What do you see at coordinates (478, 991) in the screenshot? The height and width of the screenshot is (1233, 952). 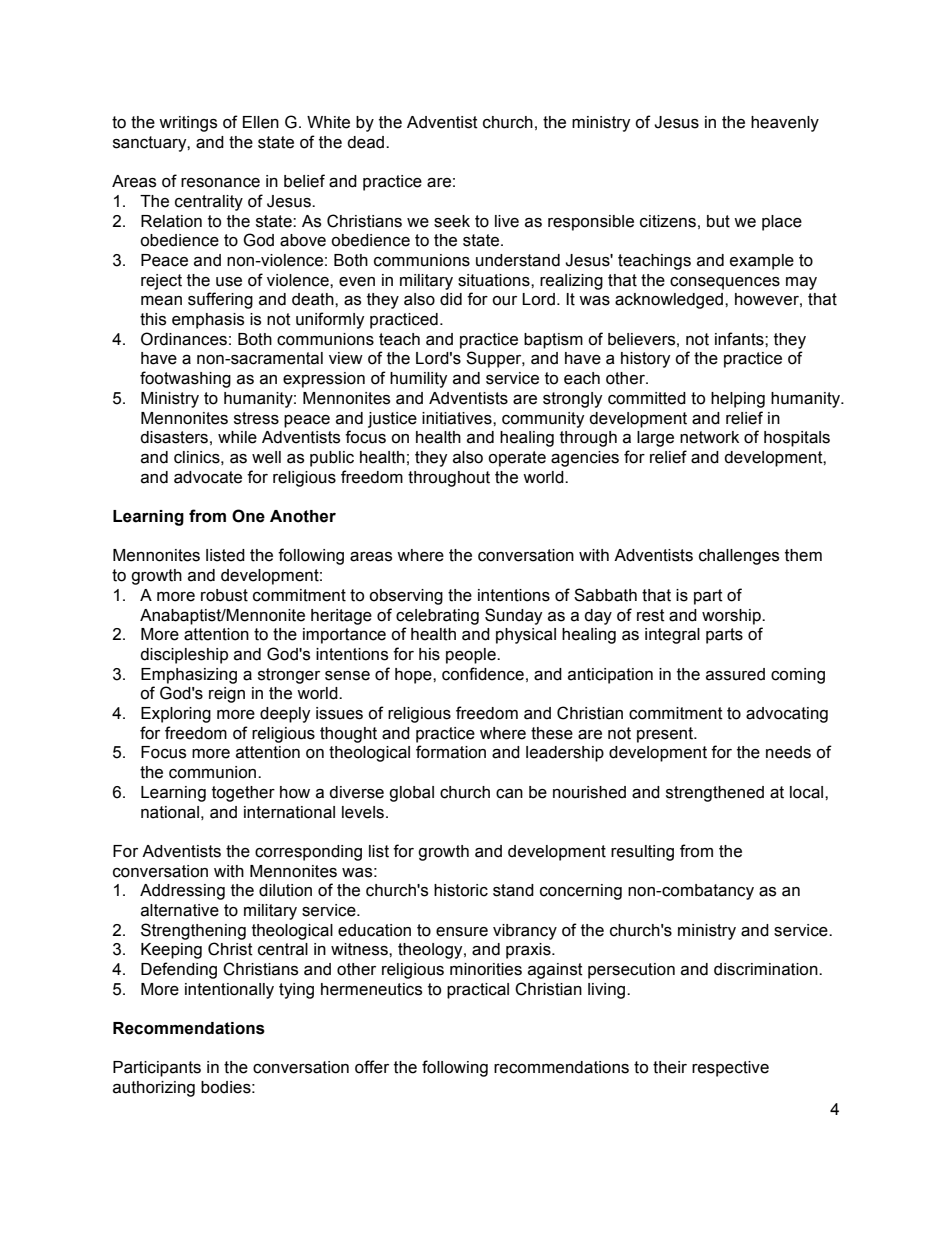 I see `practical` at bounding box center [478, 991].
